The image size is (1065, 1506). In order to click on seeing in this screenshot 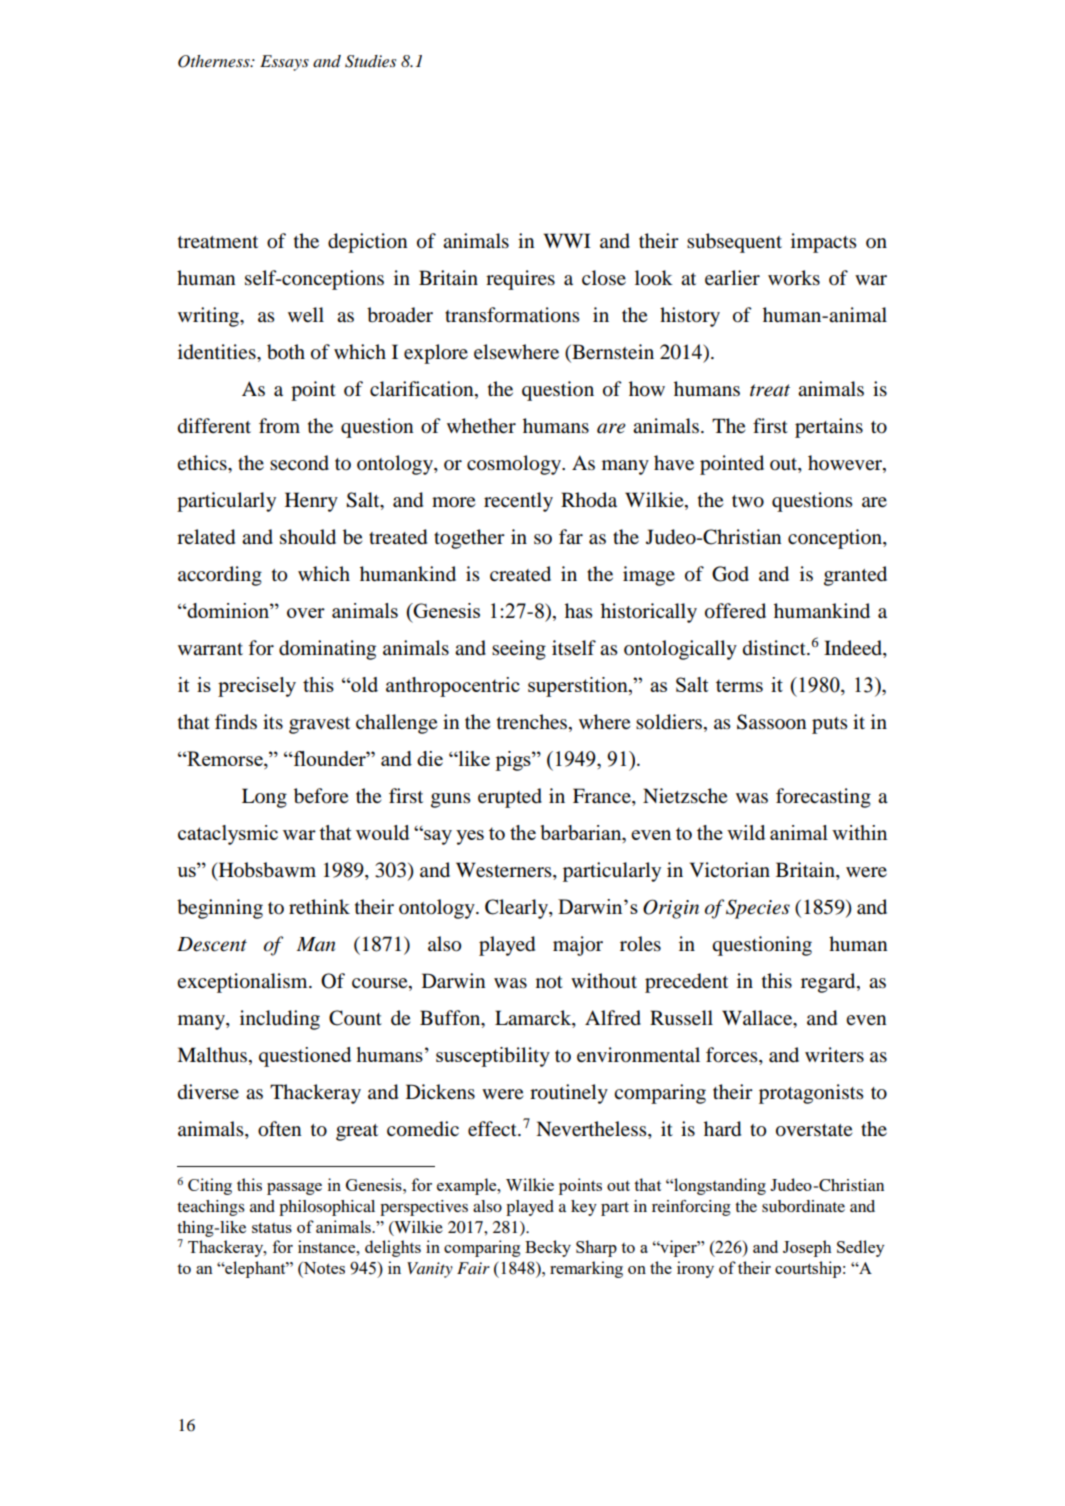, I will do `click(519, 650)`.
